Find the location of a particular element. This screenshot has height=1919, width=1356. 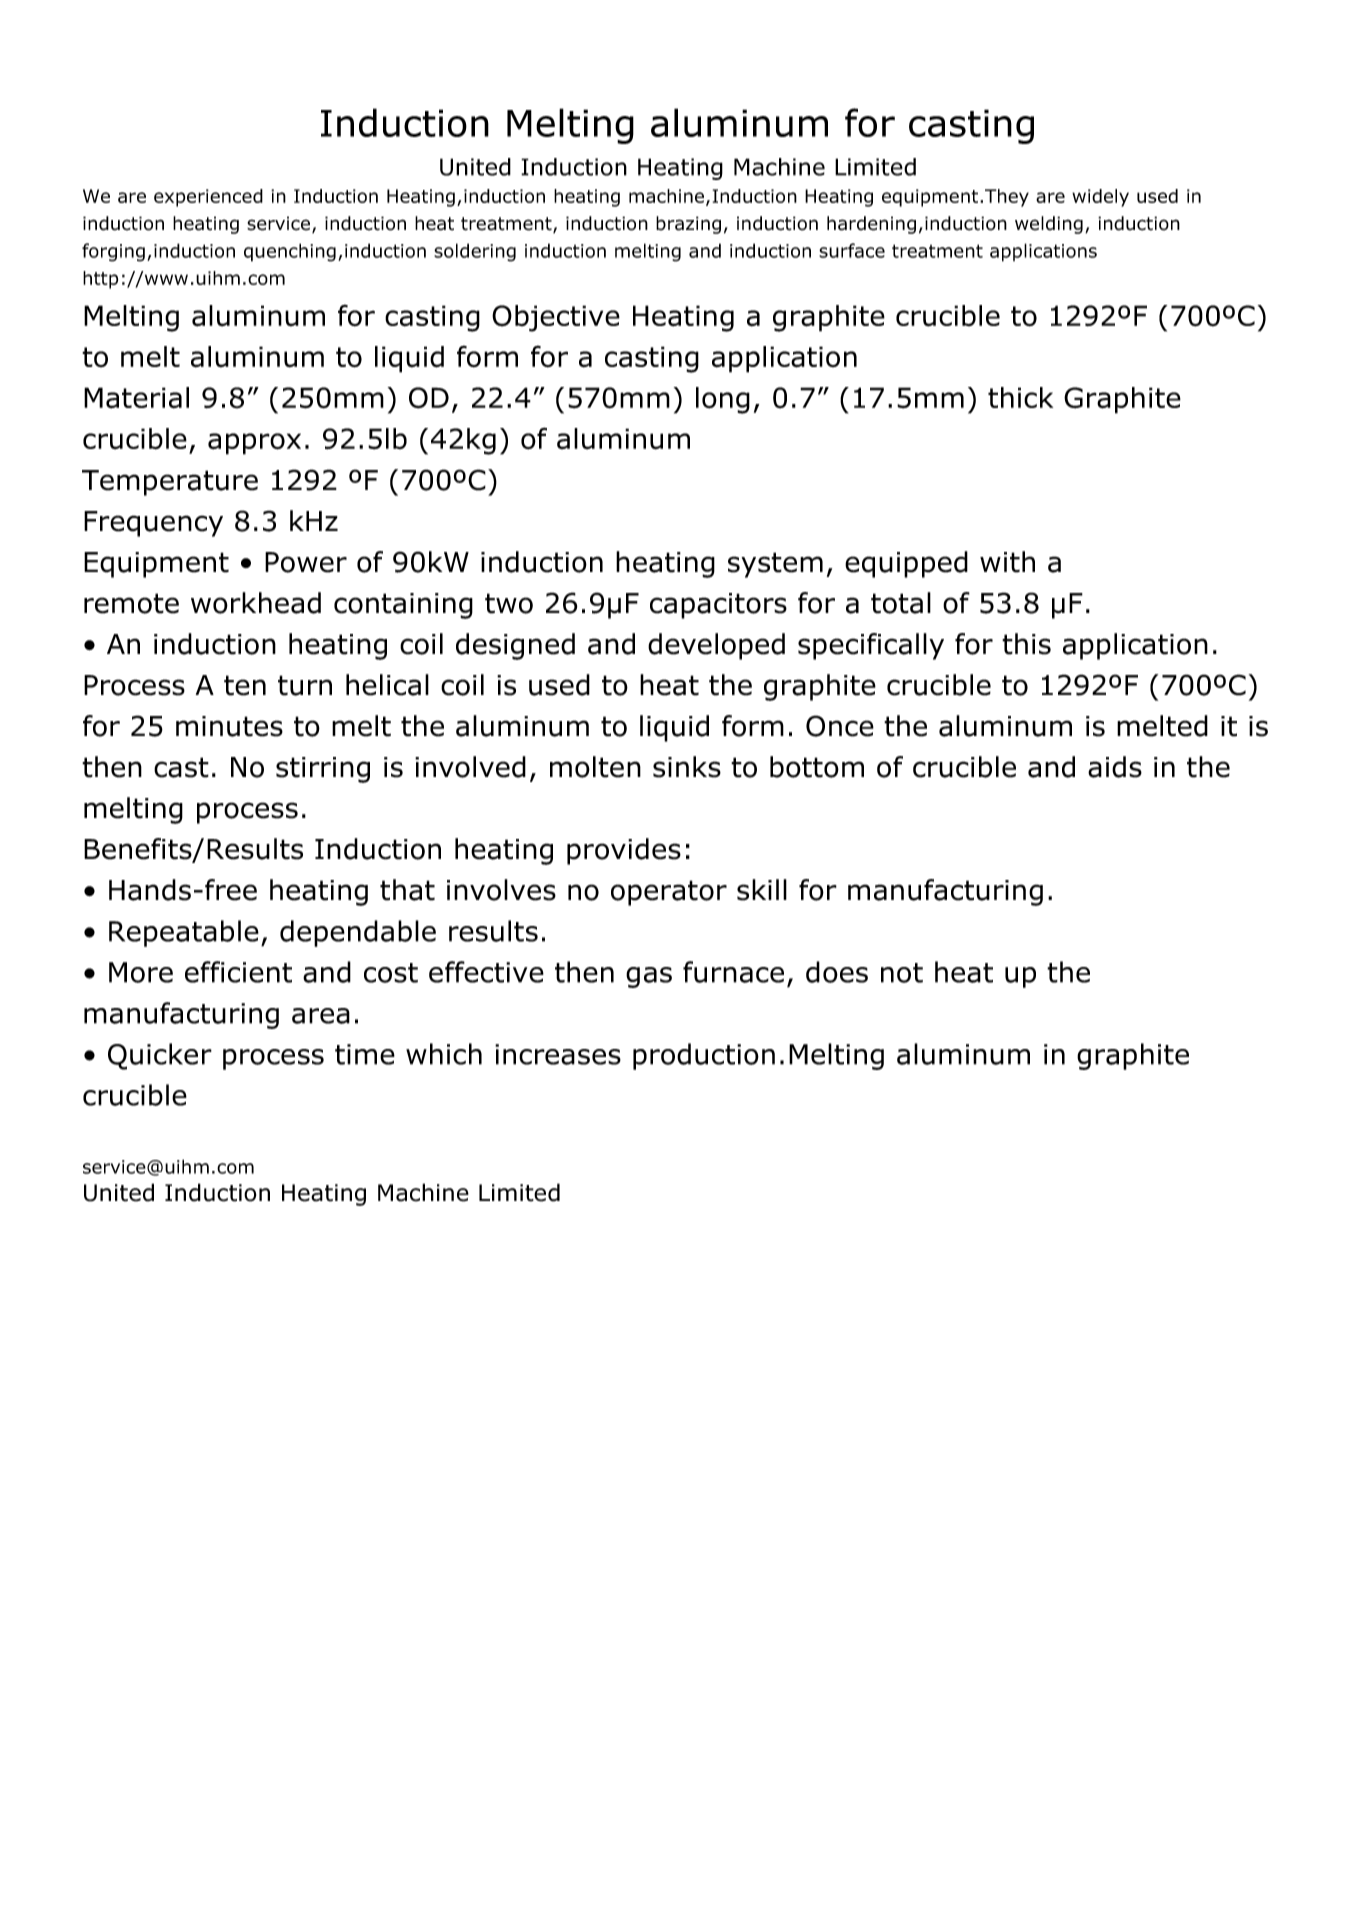

area is located at coordinates (321, 1016).
